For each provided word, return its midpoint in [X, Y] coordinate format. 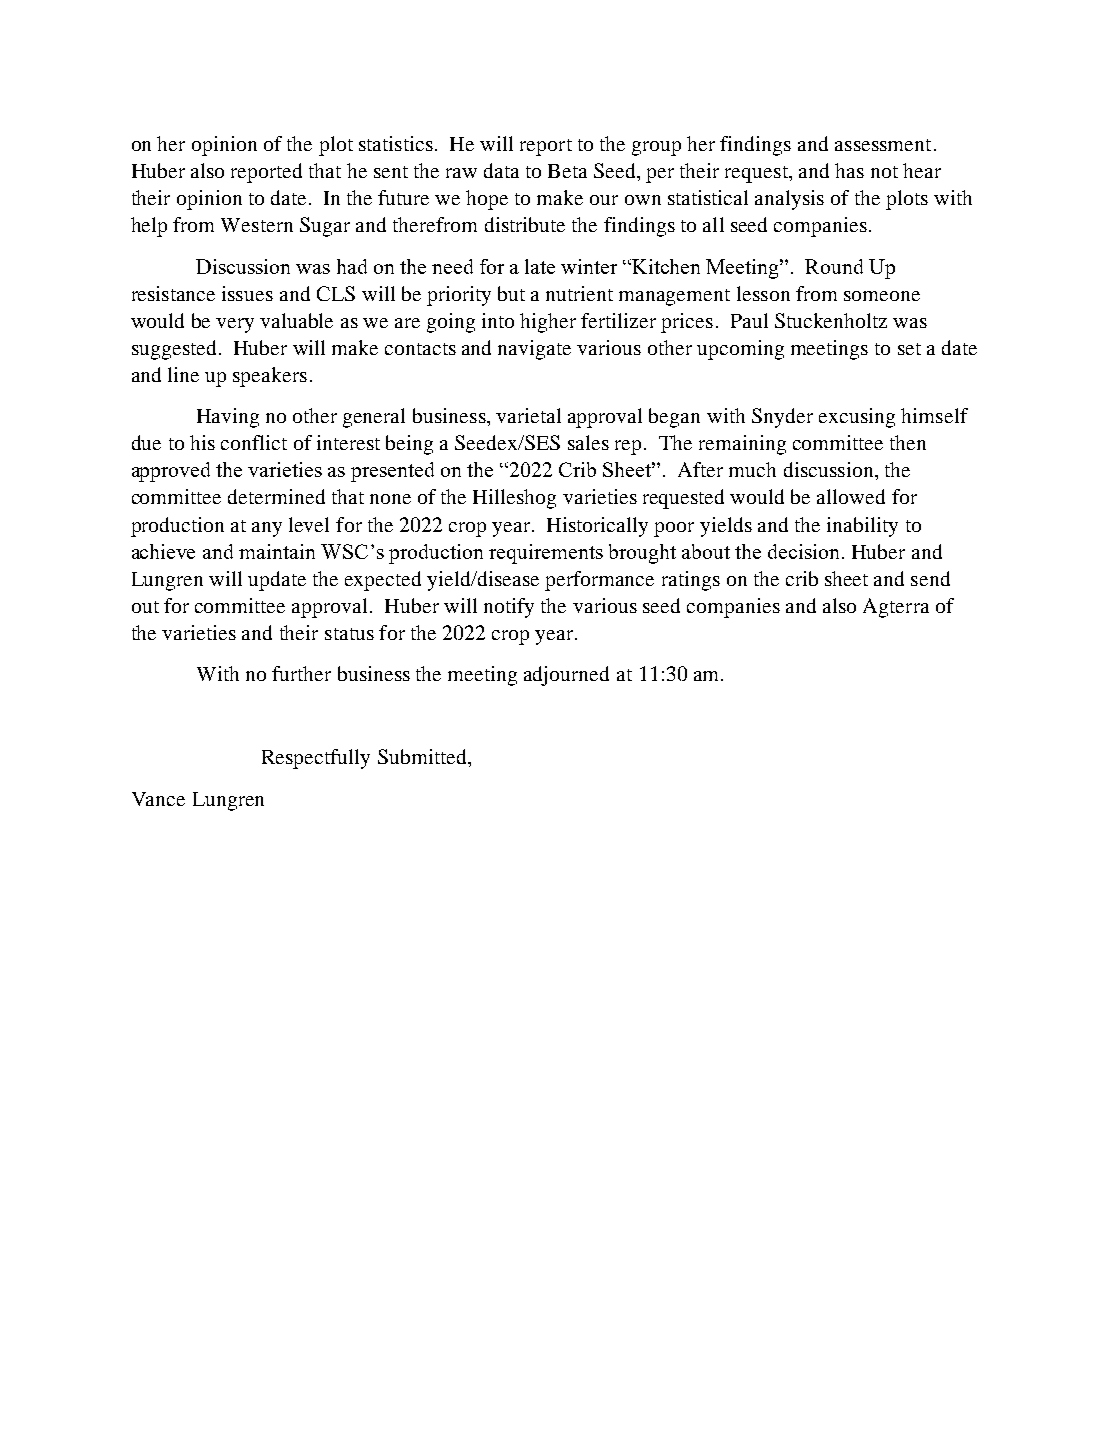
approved [171, 472]
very [235, 325]
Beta [567, 171]
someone [882, 296]
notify [509, 608]
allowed [851, 496]
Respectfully [316, 759]
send [930, 578]
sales [588, 442]
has [849, 170]
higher [548, 323]
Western [257, 225]
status [349, 634]
